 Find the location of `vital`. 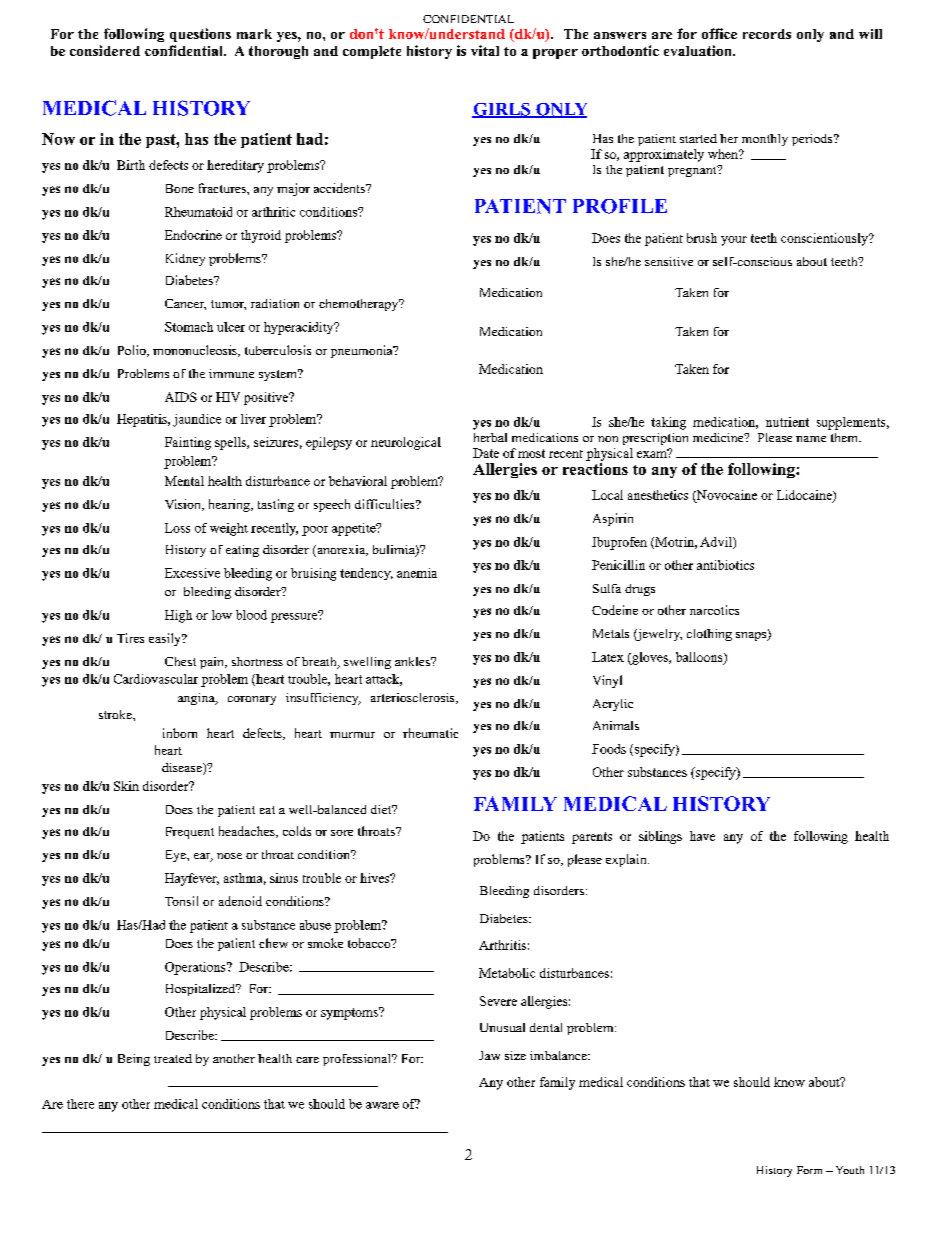

vital is located at coordinates (485, 50).
